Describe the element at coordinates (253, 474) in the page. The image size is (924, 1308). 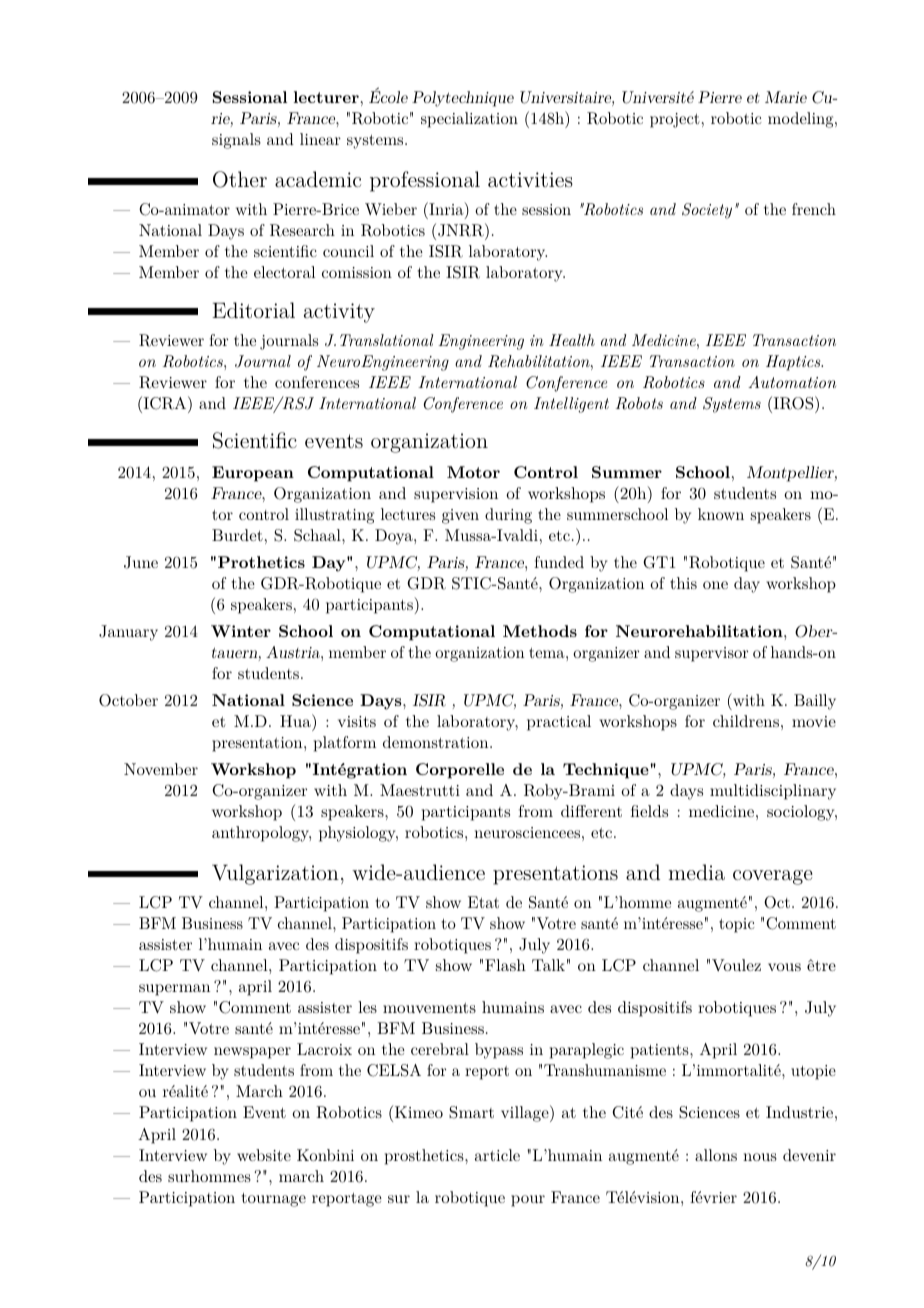
I see `European` at that location.
